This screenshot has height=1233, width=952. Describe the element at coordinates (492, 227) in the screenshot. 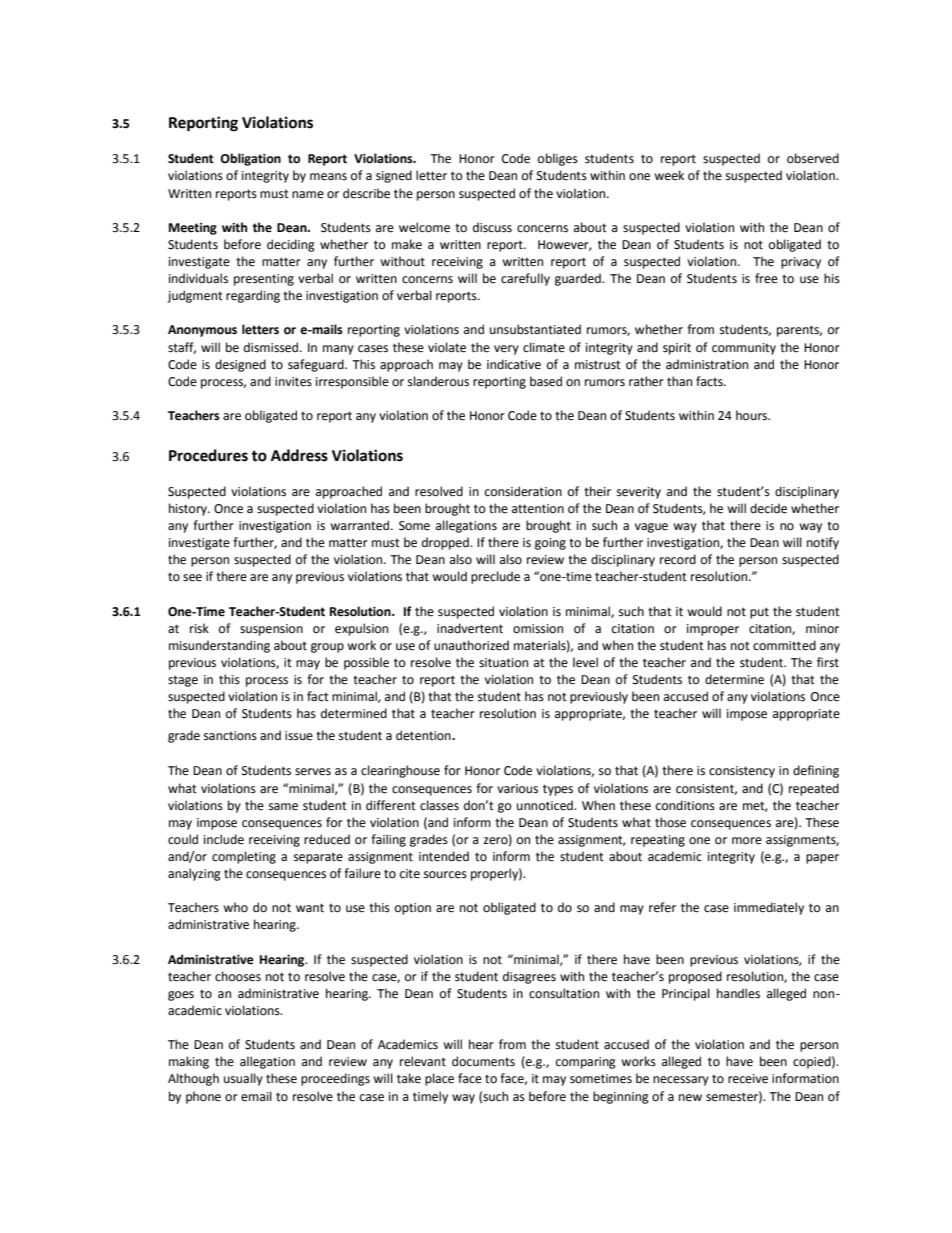

I see `discuss` at that location.
